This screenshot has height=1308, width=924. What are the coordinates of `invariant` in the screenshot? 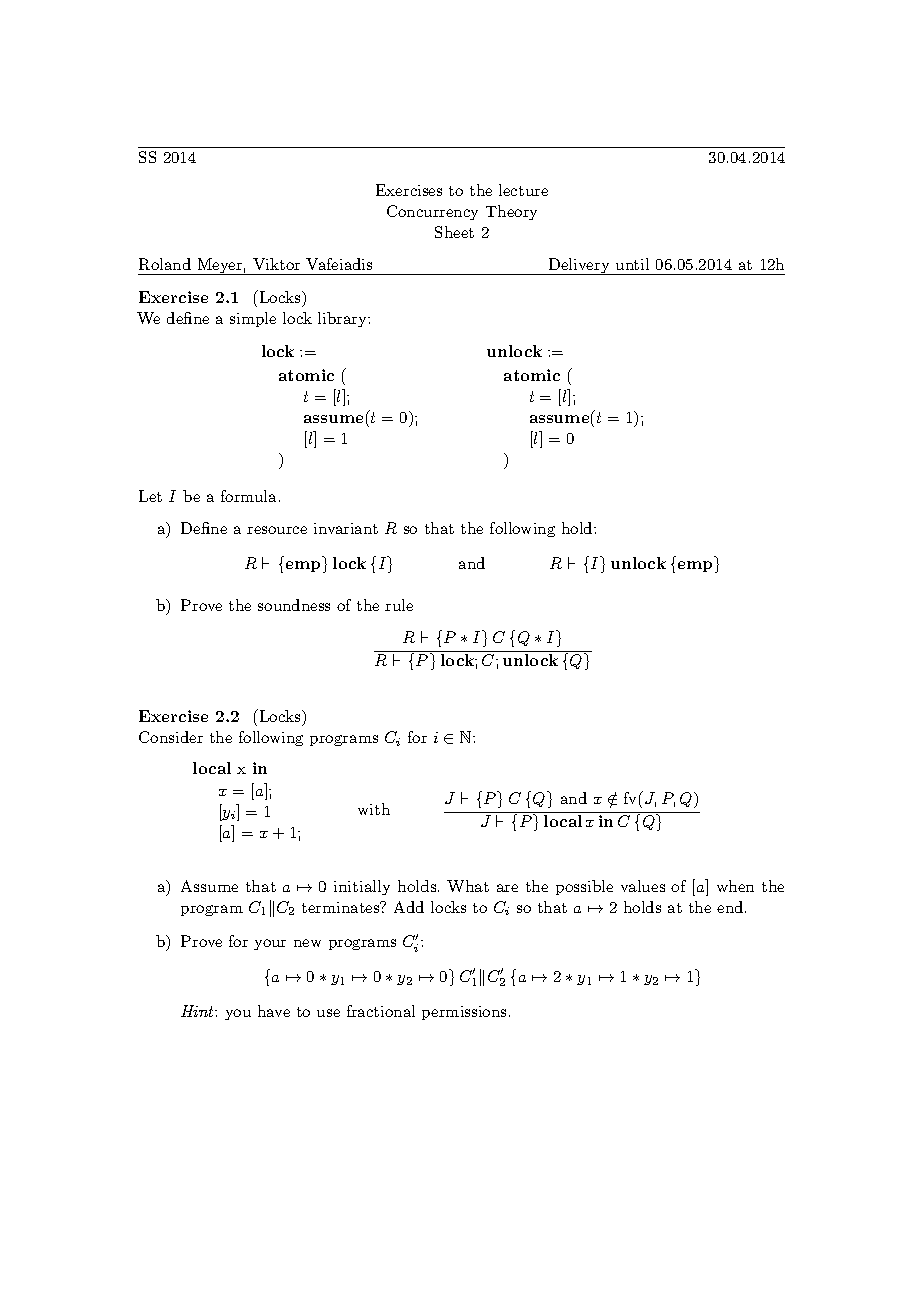 It's located at (346, 528).
